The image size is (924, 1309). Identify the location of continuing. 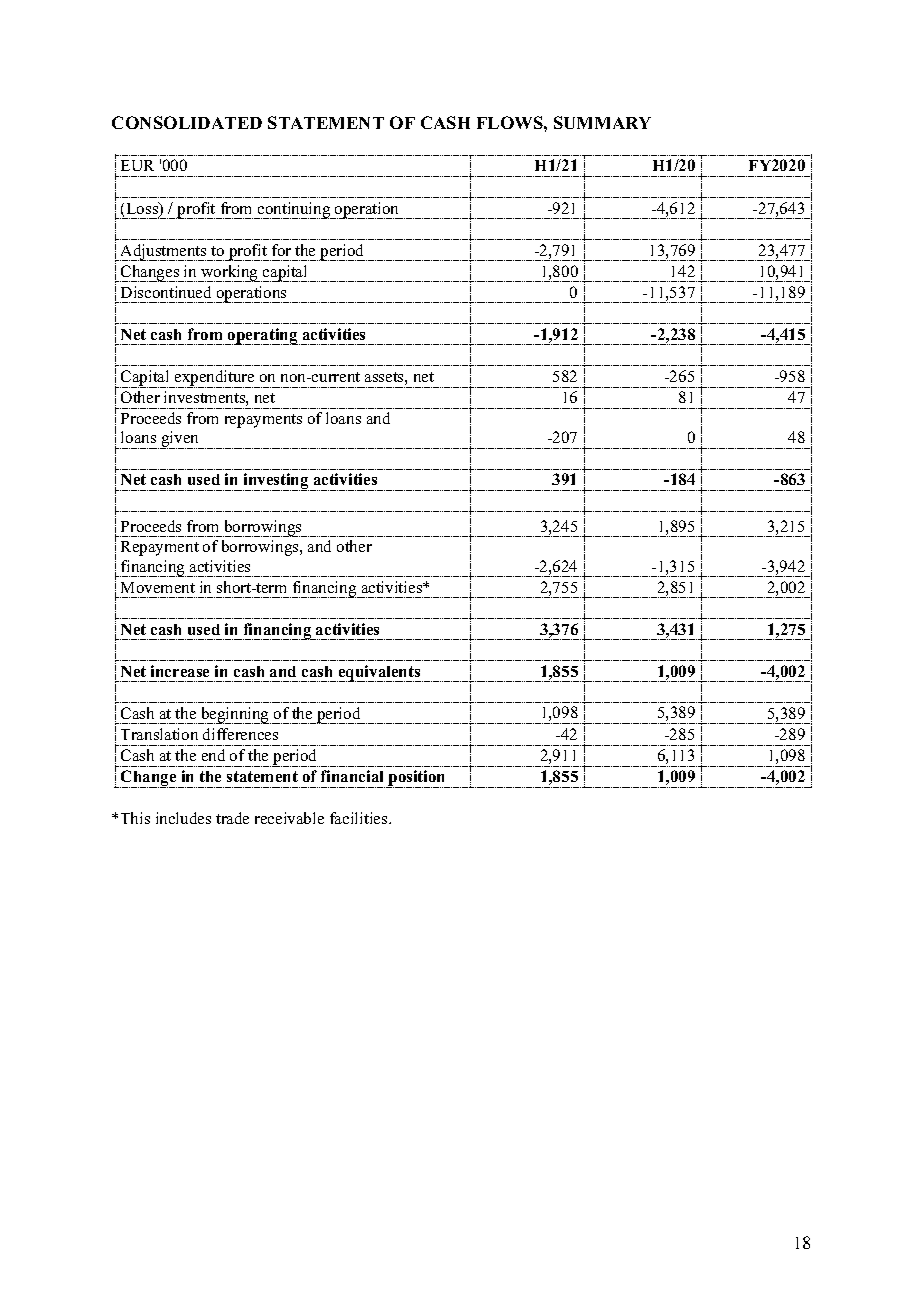
(294, 210).
